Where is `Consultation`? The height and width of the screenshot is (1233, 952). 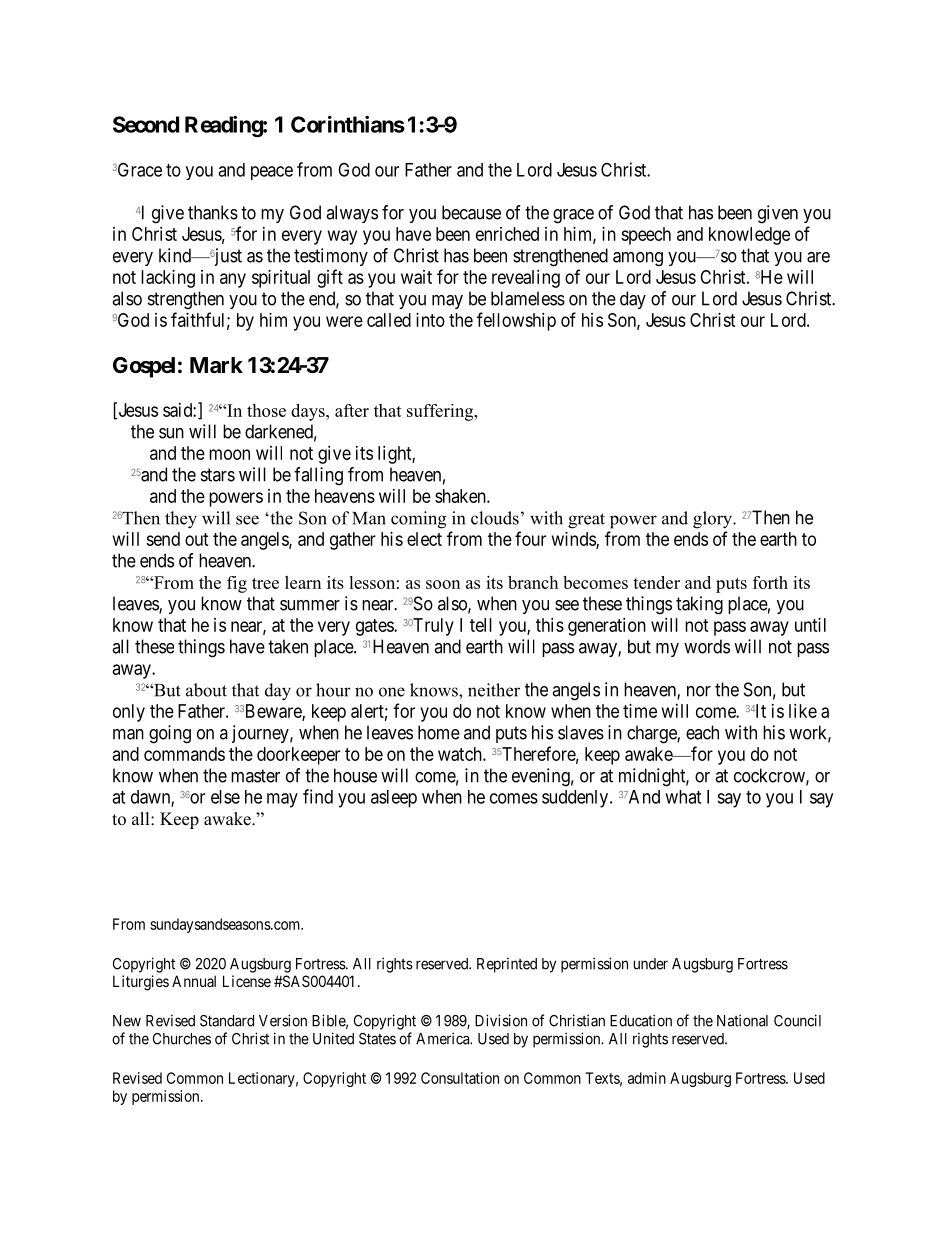 Consultation is located at coordinates (460, 1078).
